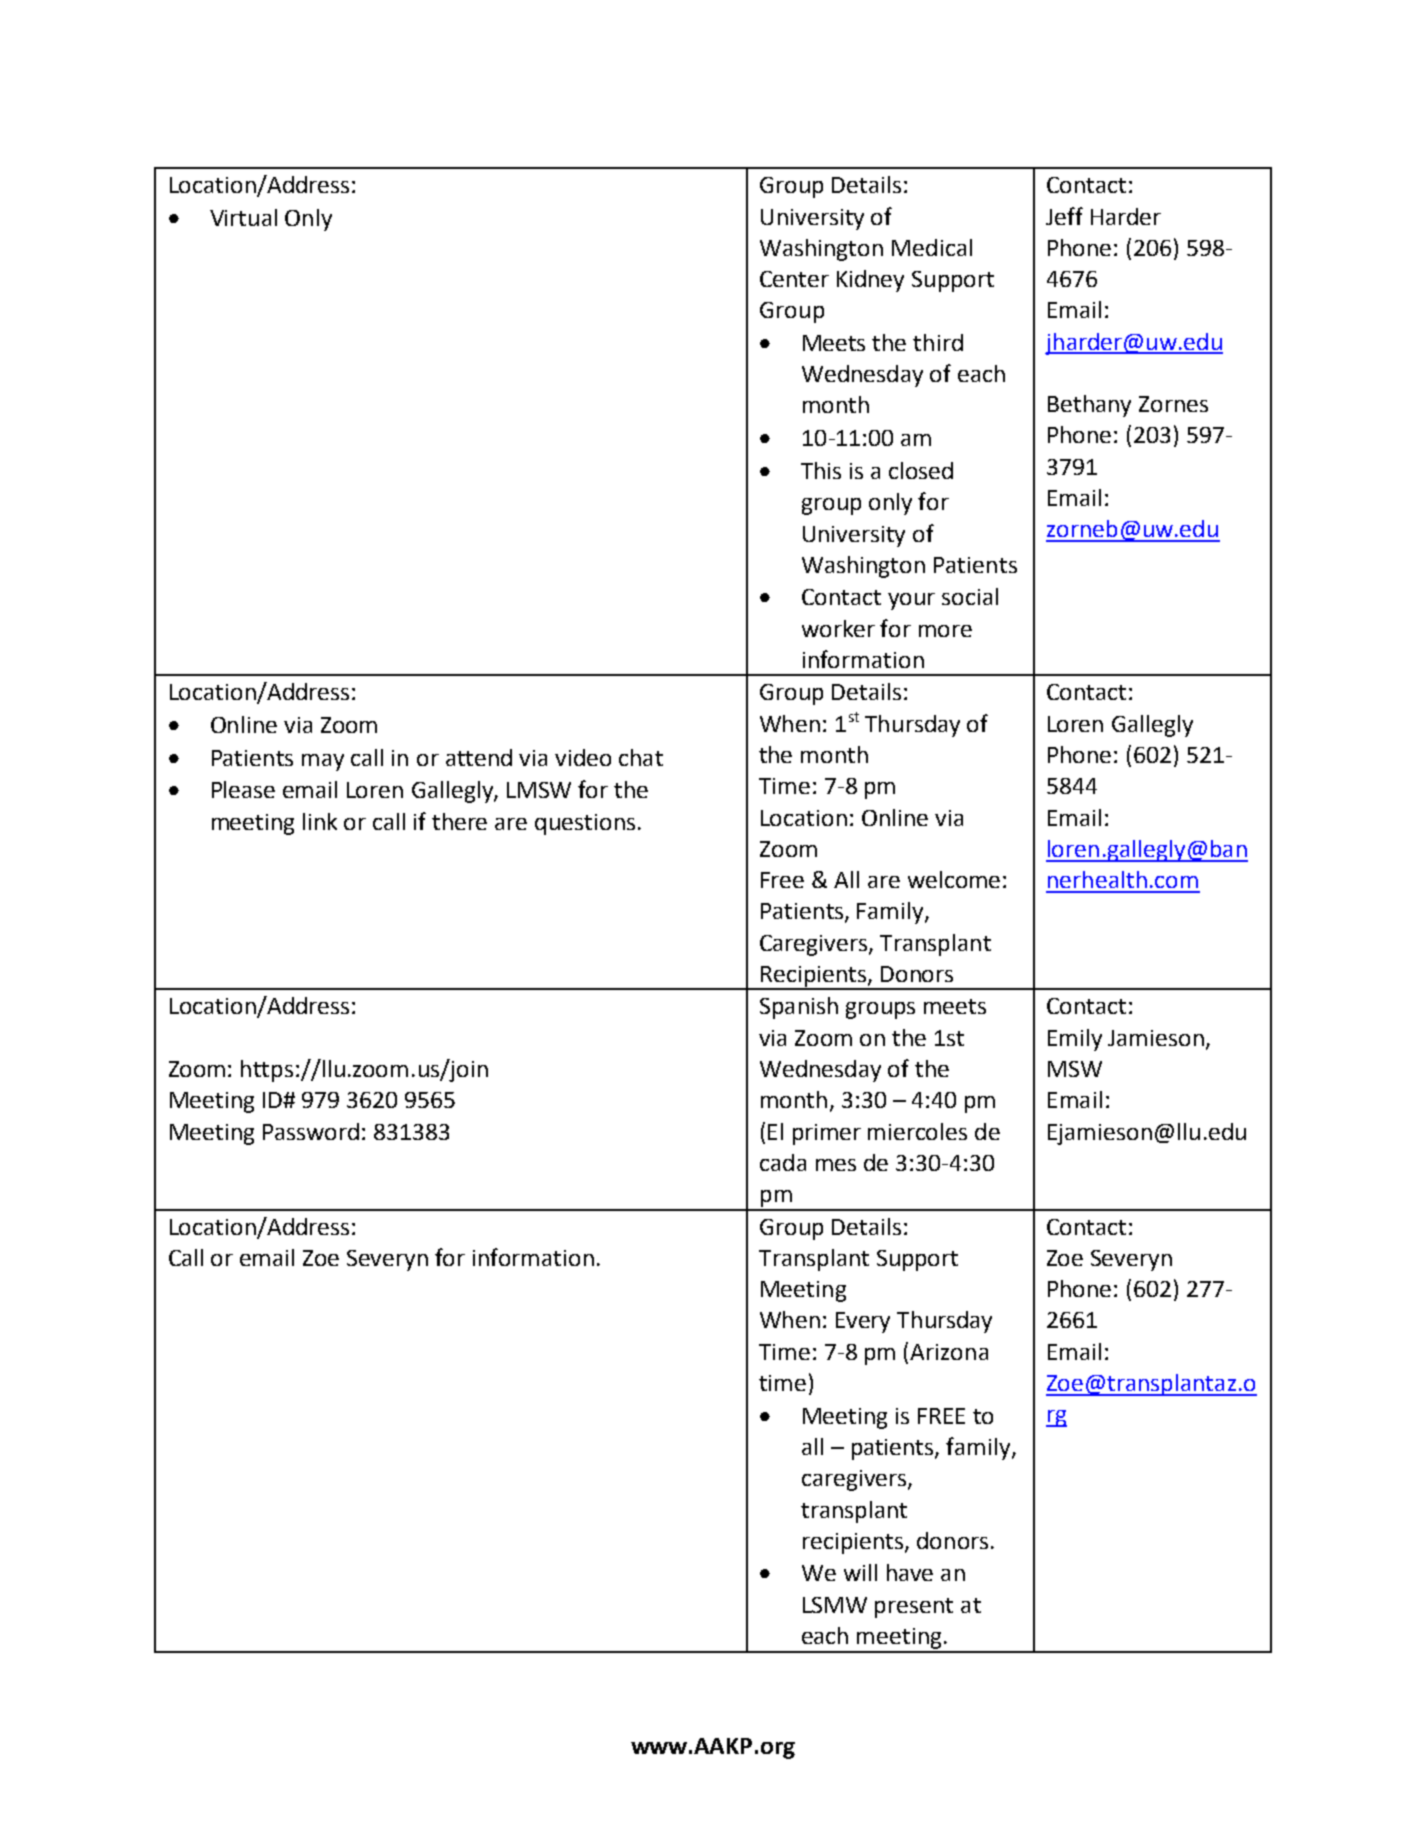  What do you see at coordinates (932, 247) in the document?
I see `Medical` at bounding box center [932, 247].
